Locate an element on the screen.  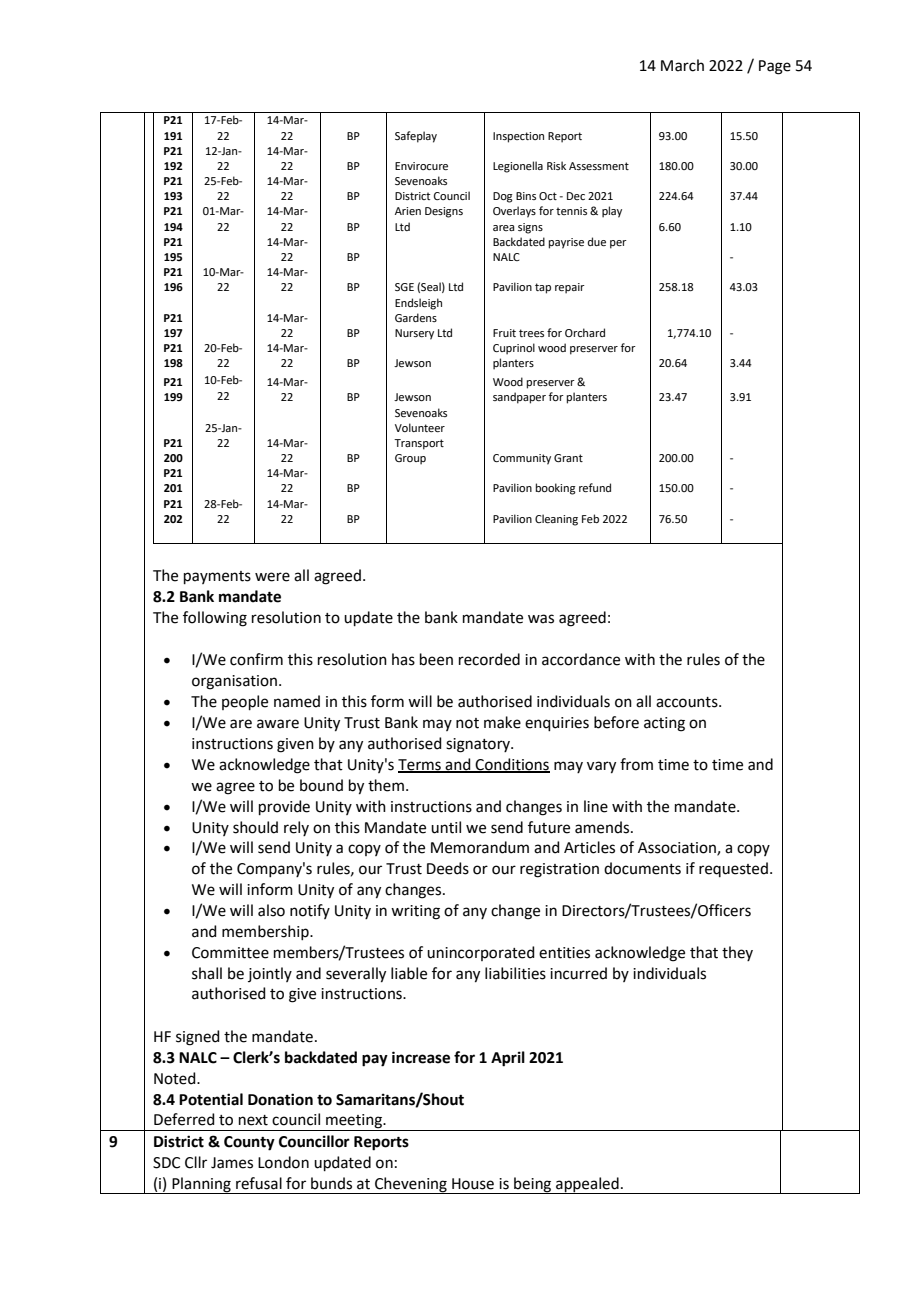
County is located at coordinates (249, 1143).
